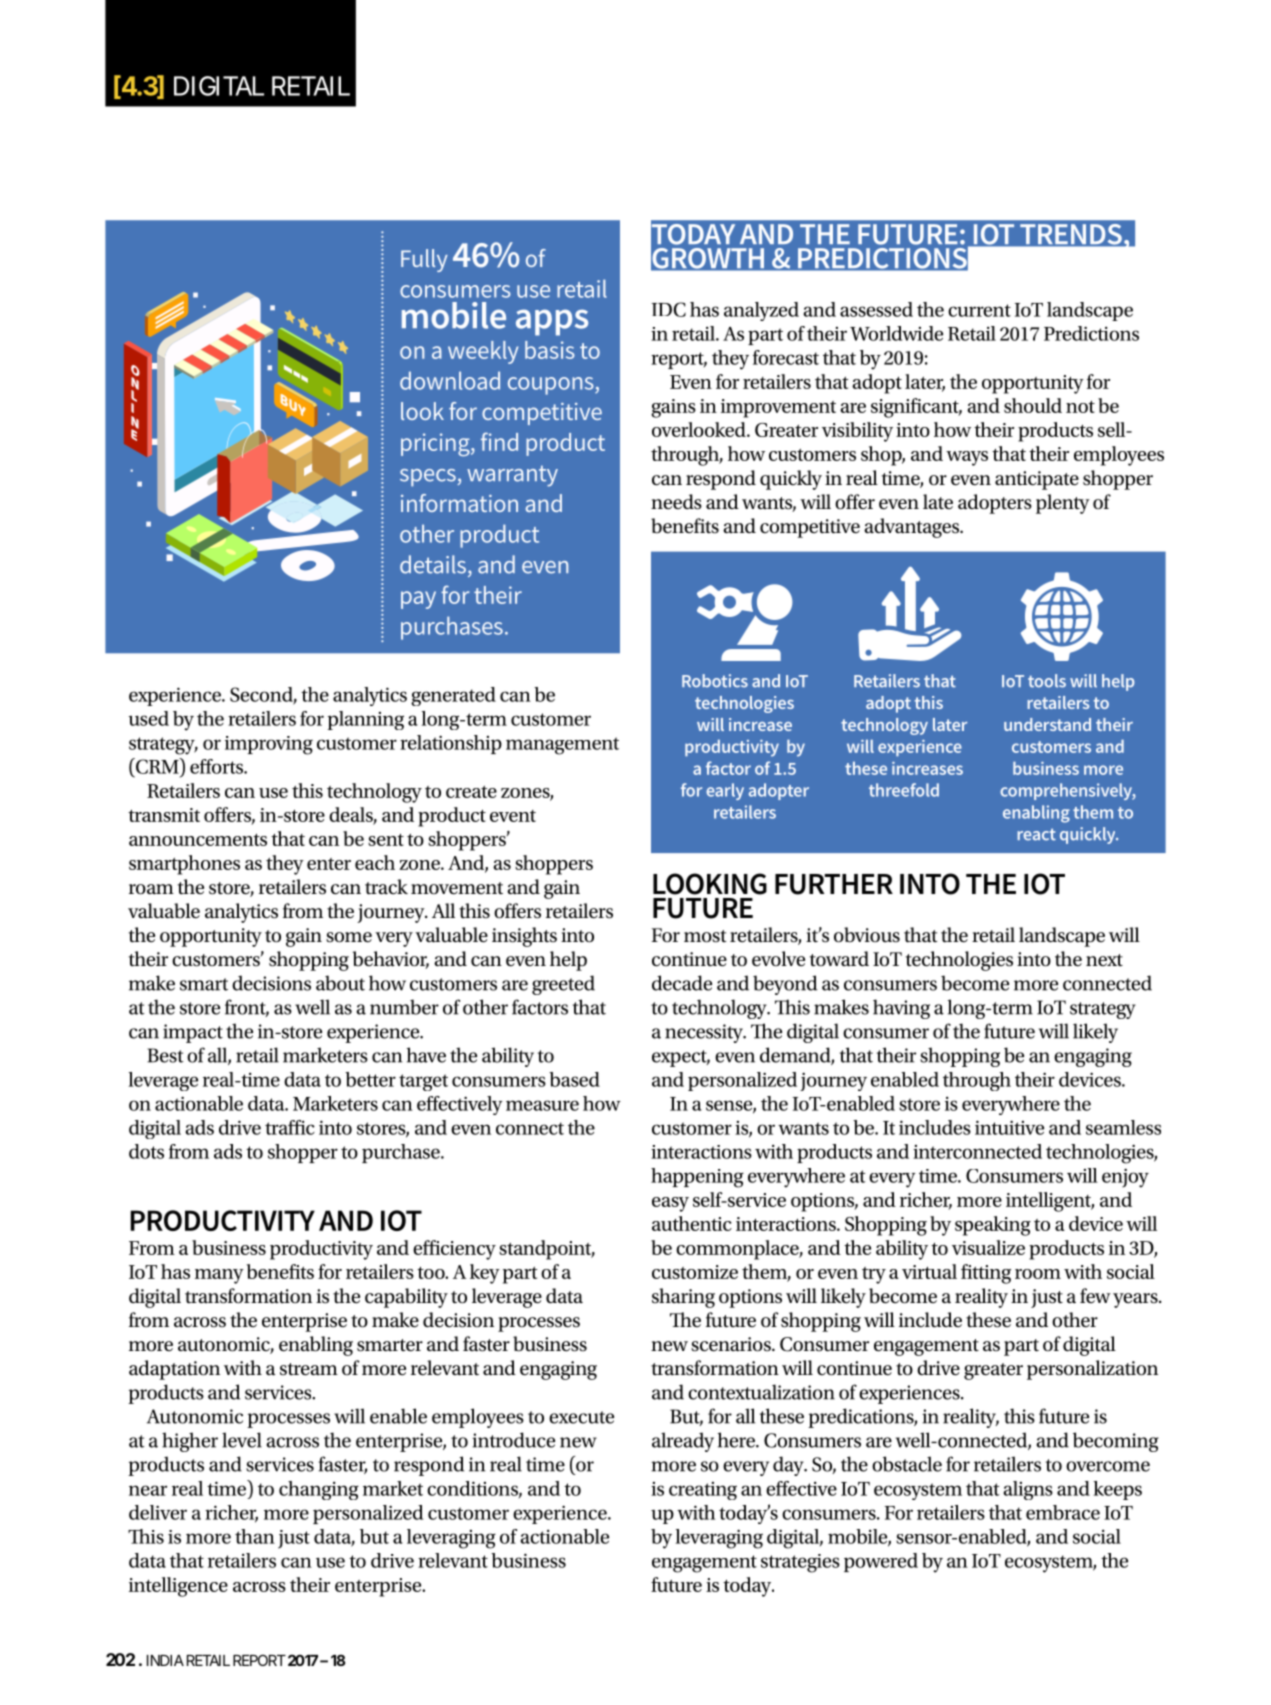 The image size is (1271, 1705). I want to click on intuitive, so click(1009, 1127).
